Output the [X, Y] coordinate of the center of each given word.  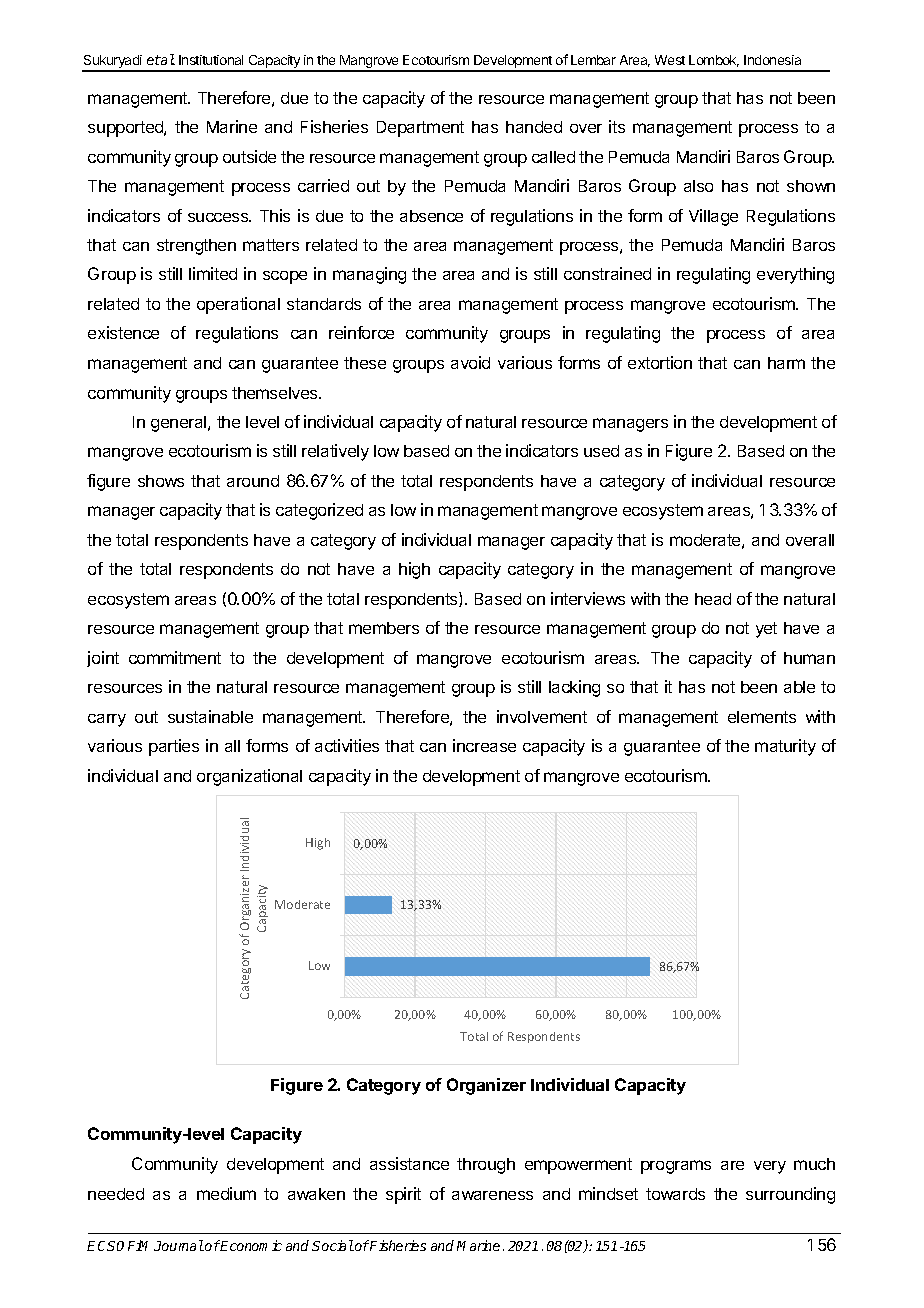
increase [484, 745]
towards [675, 1194]
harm [786, 363]
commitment [175, 657]
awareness [492, 1195]
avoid [470, 362]
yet [766, 630]
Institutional [211, 60]
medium [226, 1193]
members [384, 628]
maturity [785, 747]
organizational [249, 777]
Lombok [714, 61]
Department [420, 129]
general [180, 424]
